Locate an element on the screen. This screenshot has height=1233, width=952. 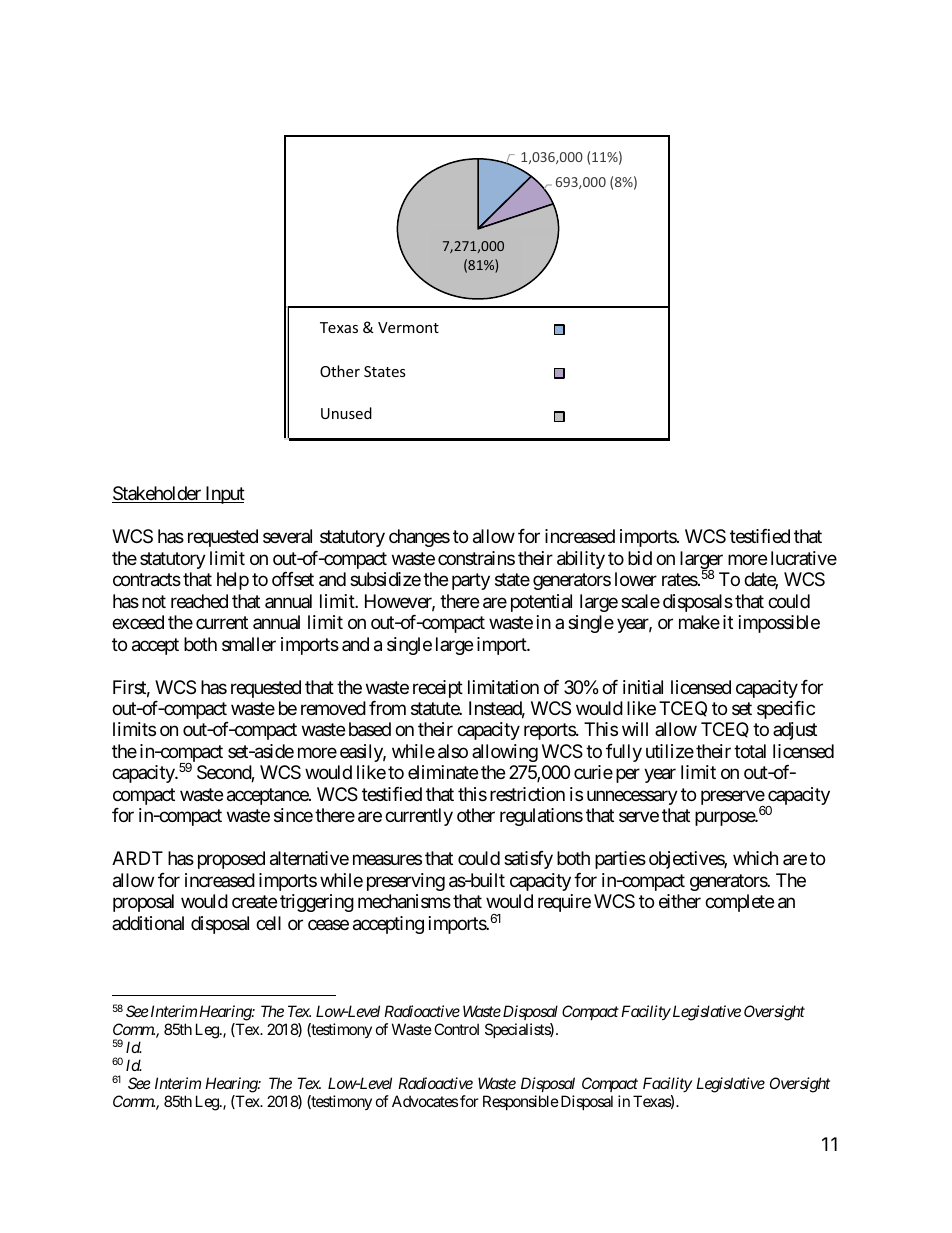
changes is located at coordinates (419, 538).
